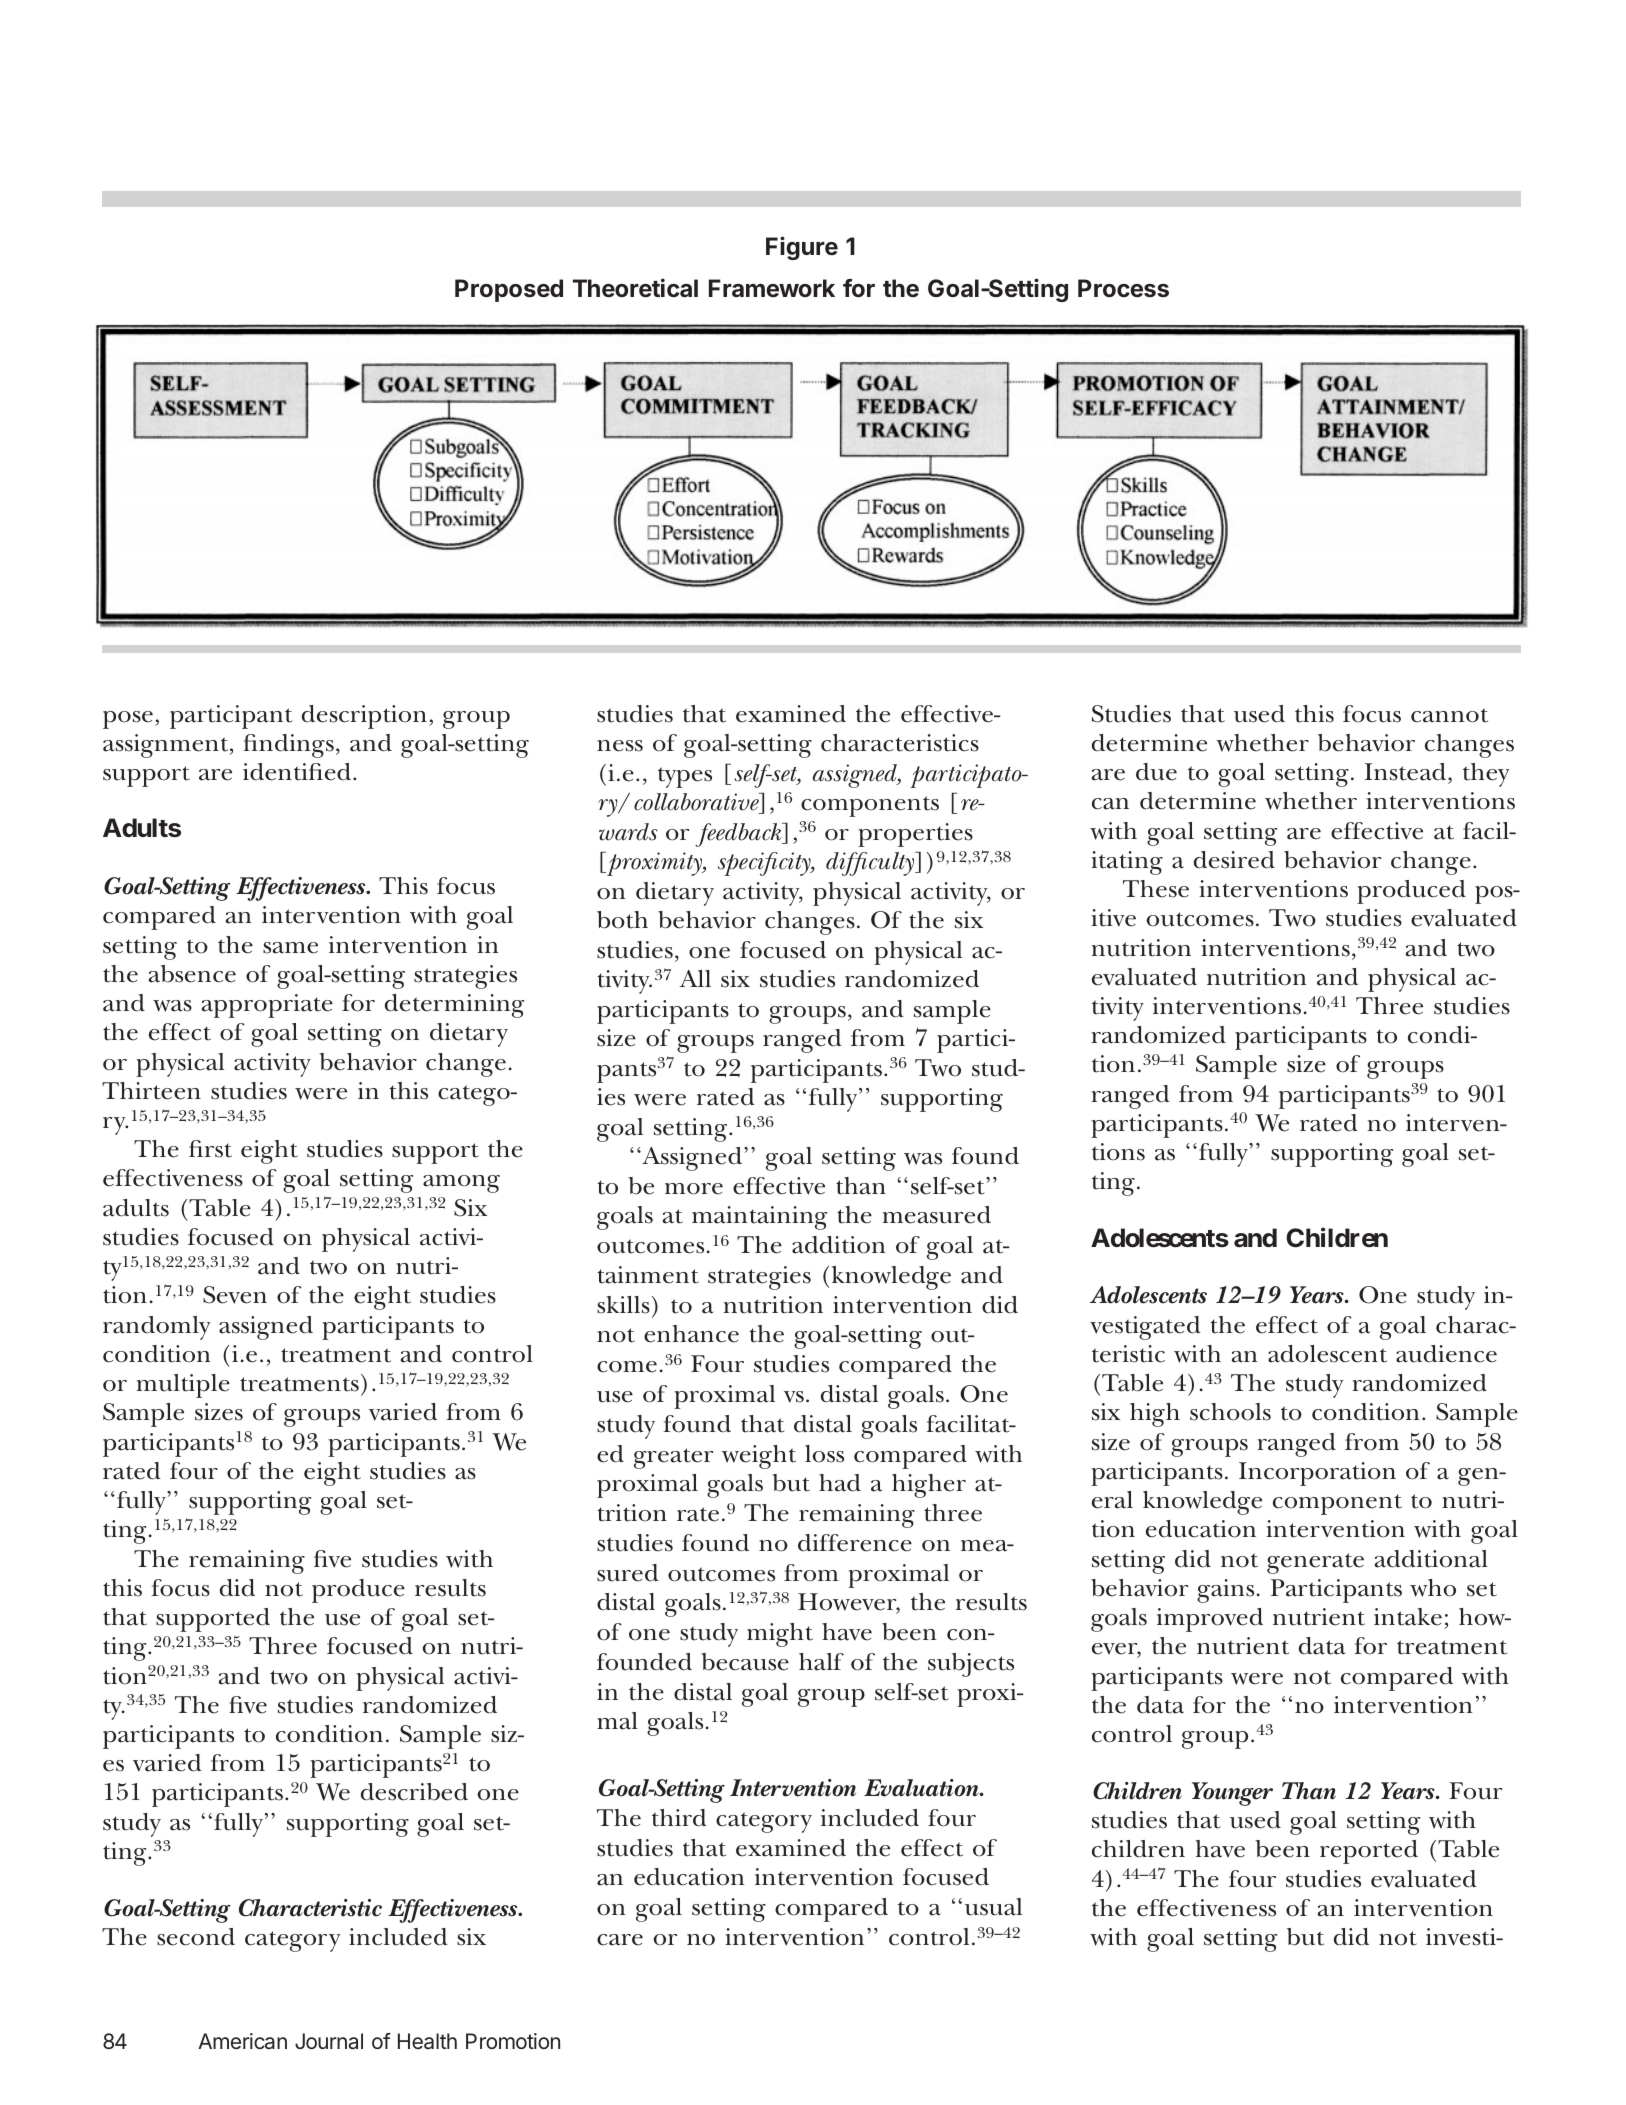 The image size is (1626, 2105). I want to click on Process, so click(1123, 288).
